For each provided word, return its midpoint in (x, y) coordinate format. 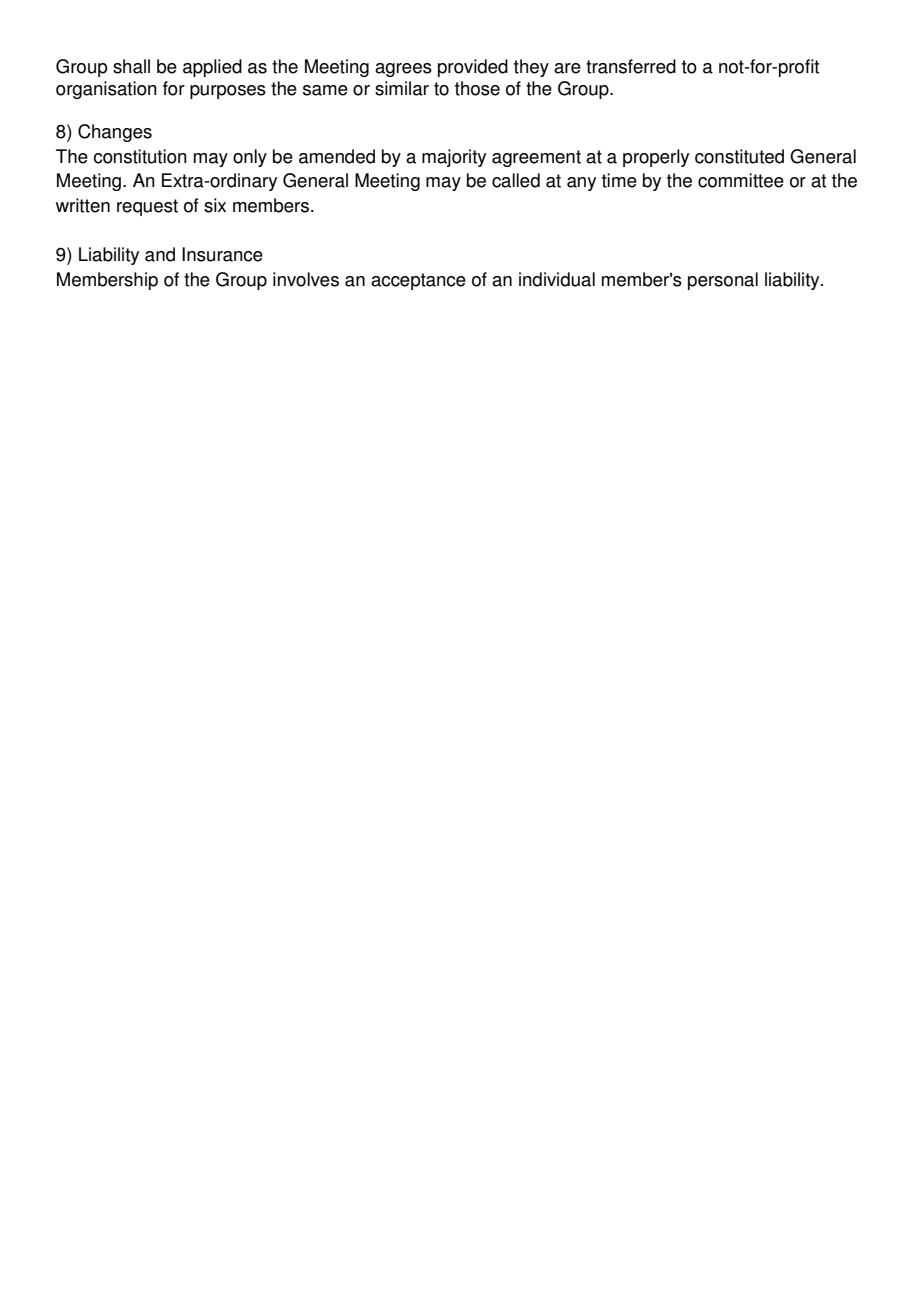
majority (454, 158)
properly (656, 158)
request (147, 207)
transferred (631, 66)
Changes (115, 133)
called (516, 180)
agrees (403, 70)
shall (131, 66)
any (581, 184)
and (160, 254)
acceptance (418, 281)
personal (723, 281)
